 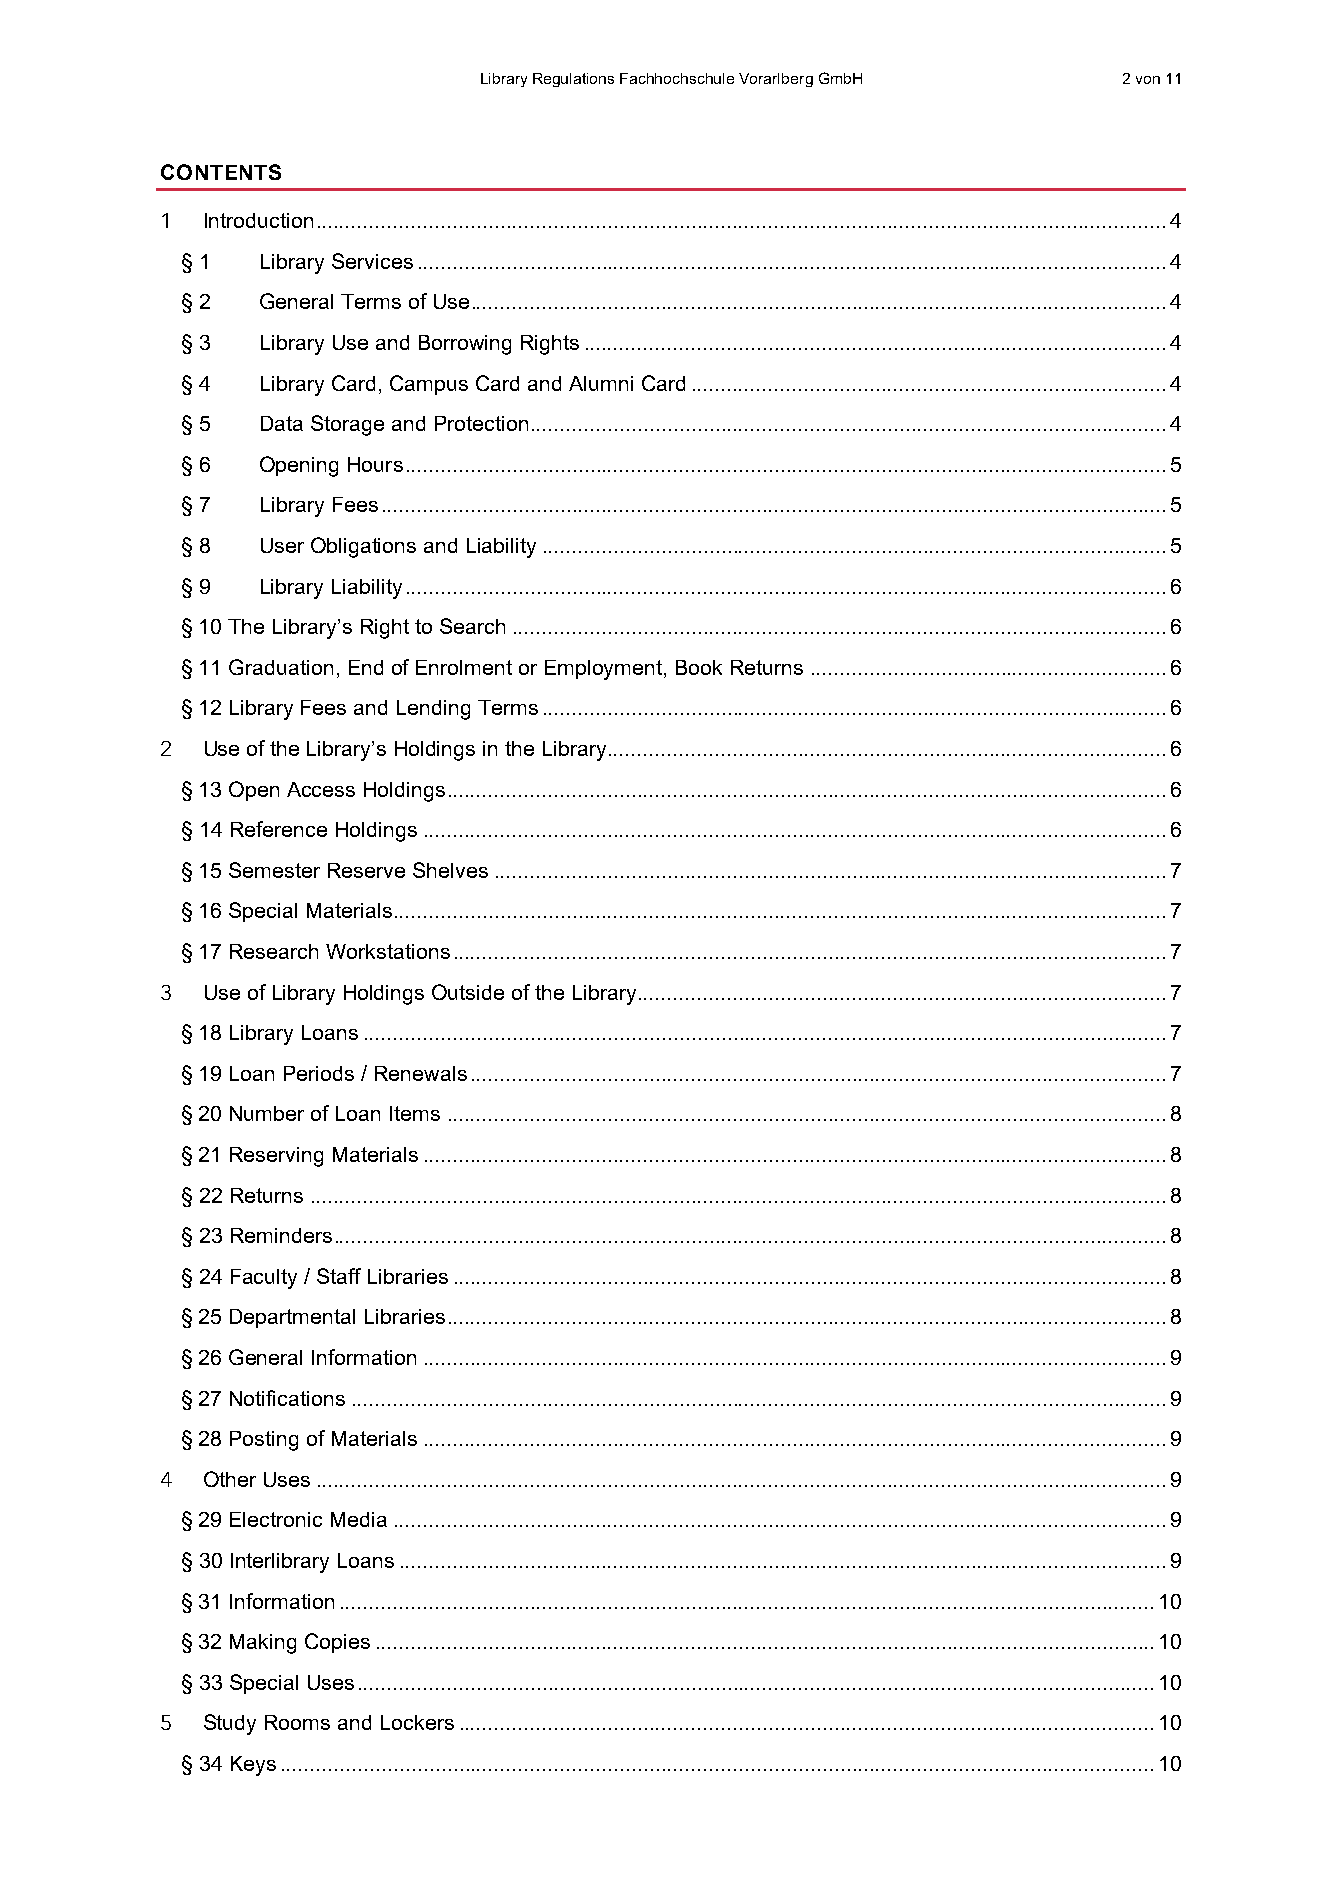 What do you see at coordinates (366, 870) in the screenshot?
I see `Reserve` at bounding box center [366, 870].
